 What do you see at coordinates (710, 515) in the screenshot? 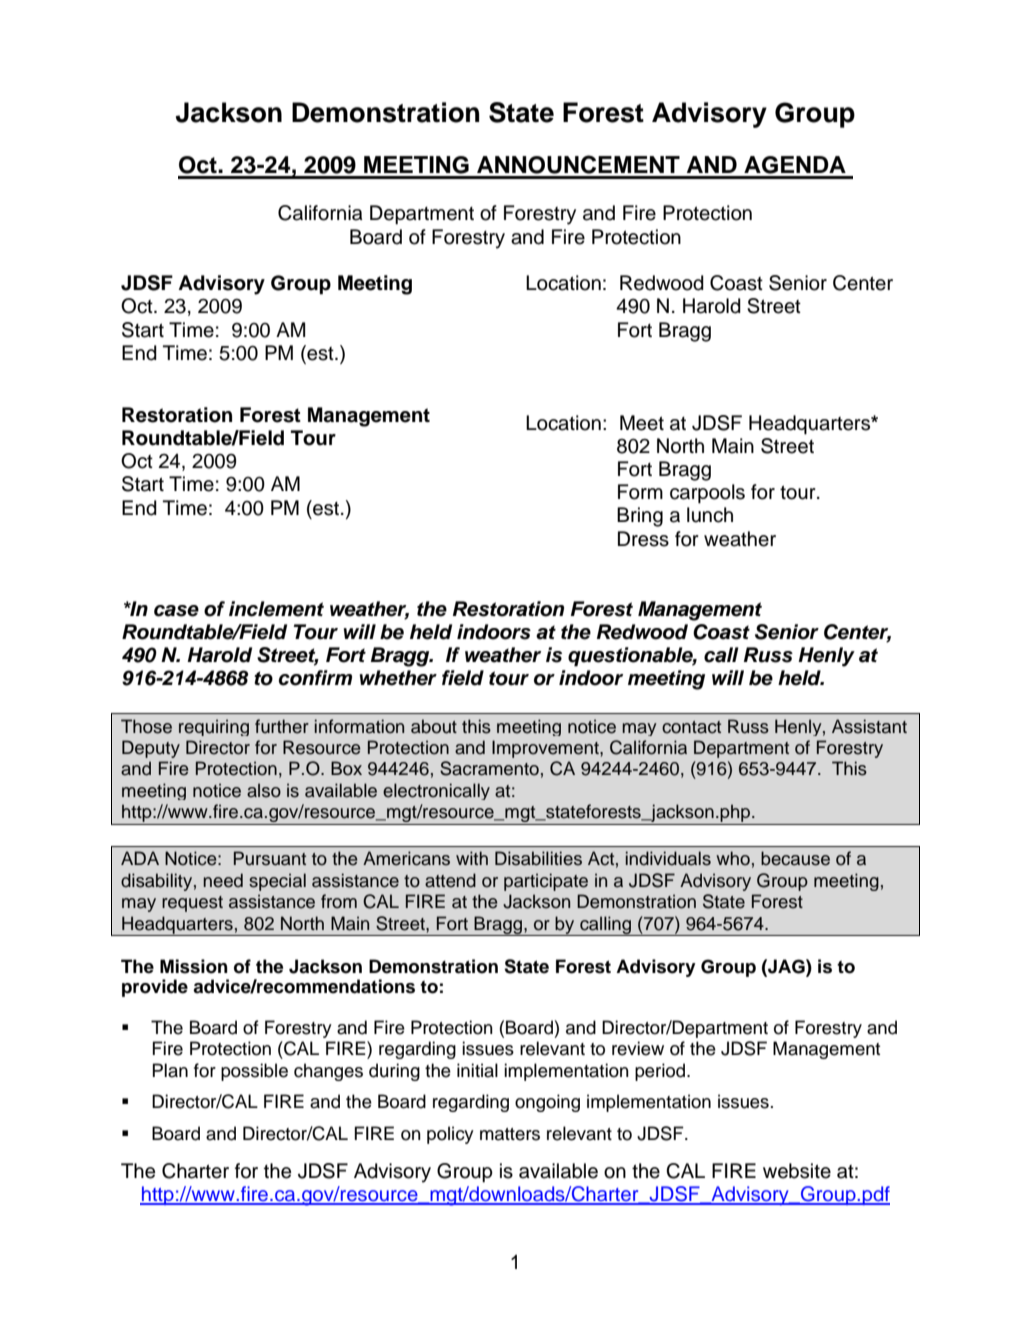
I see `lunch` at bounding box center [710, 515].
